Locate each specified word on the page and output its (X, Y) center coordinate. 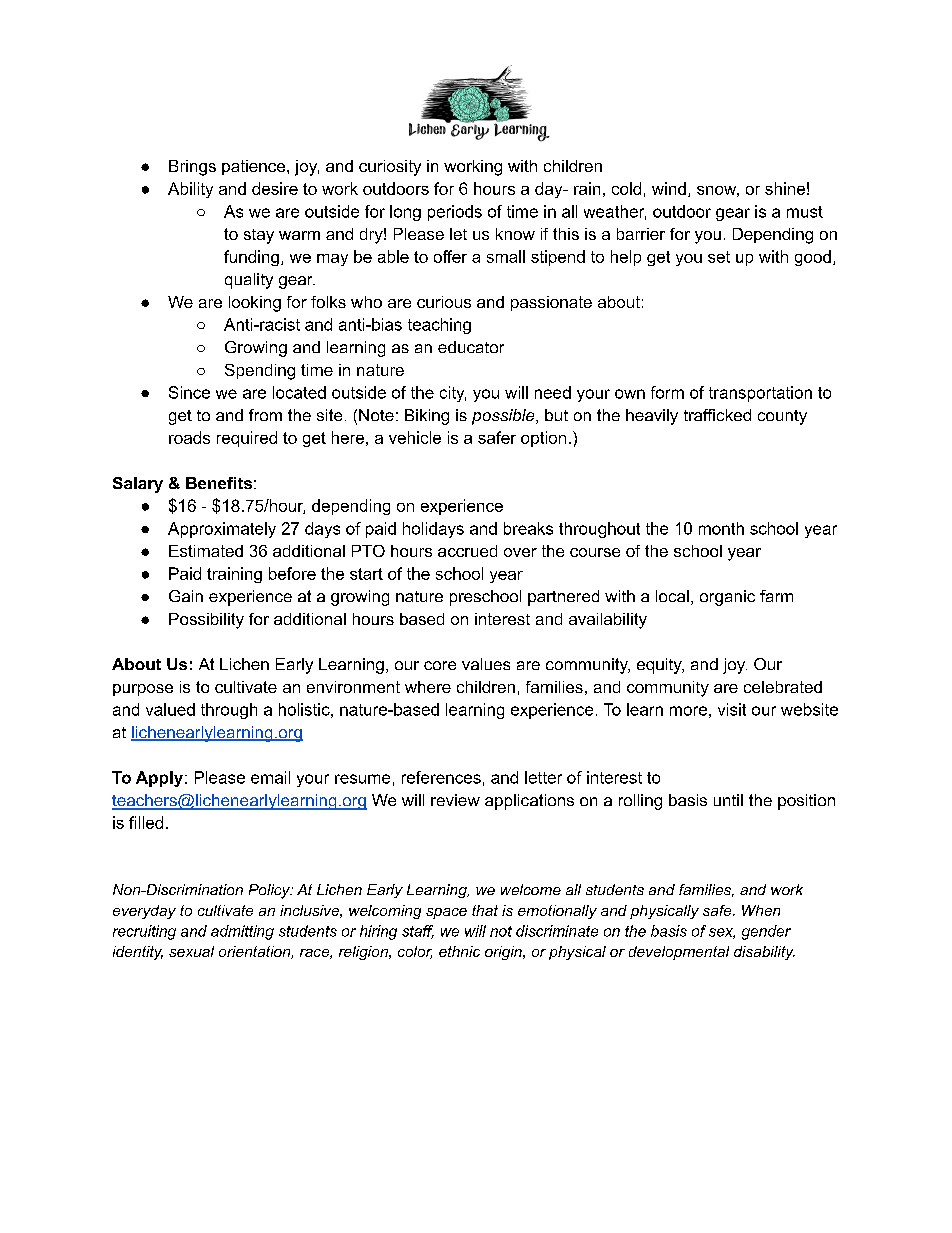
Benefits (219, 483)
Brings (192, 168)
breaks (528, 528)
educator (471, 347)
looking (255, 304)
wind (669, 188)
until (728, 800)
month (721, 528)
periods (455, 213)
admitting (242, 932)
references (441, 777)
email (270, 777)
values (486, 664)
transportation (760, 394)
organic (727, 598)
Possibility (206, 621)
